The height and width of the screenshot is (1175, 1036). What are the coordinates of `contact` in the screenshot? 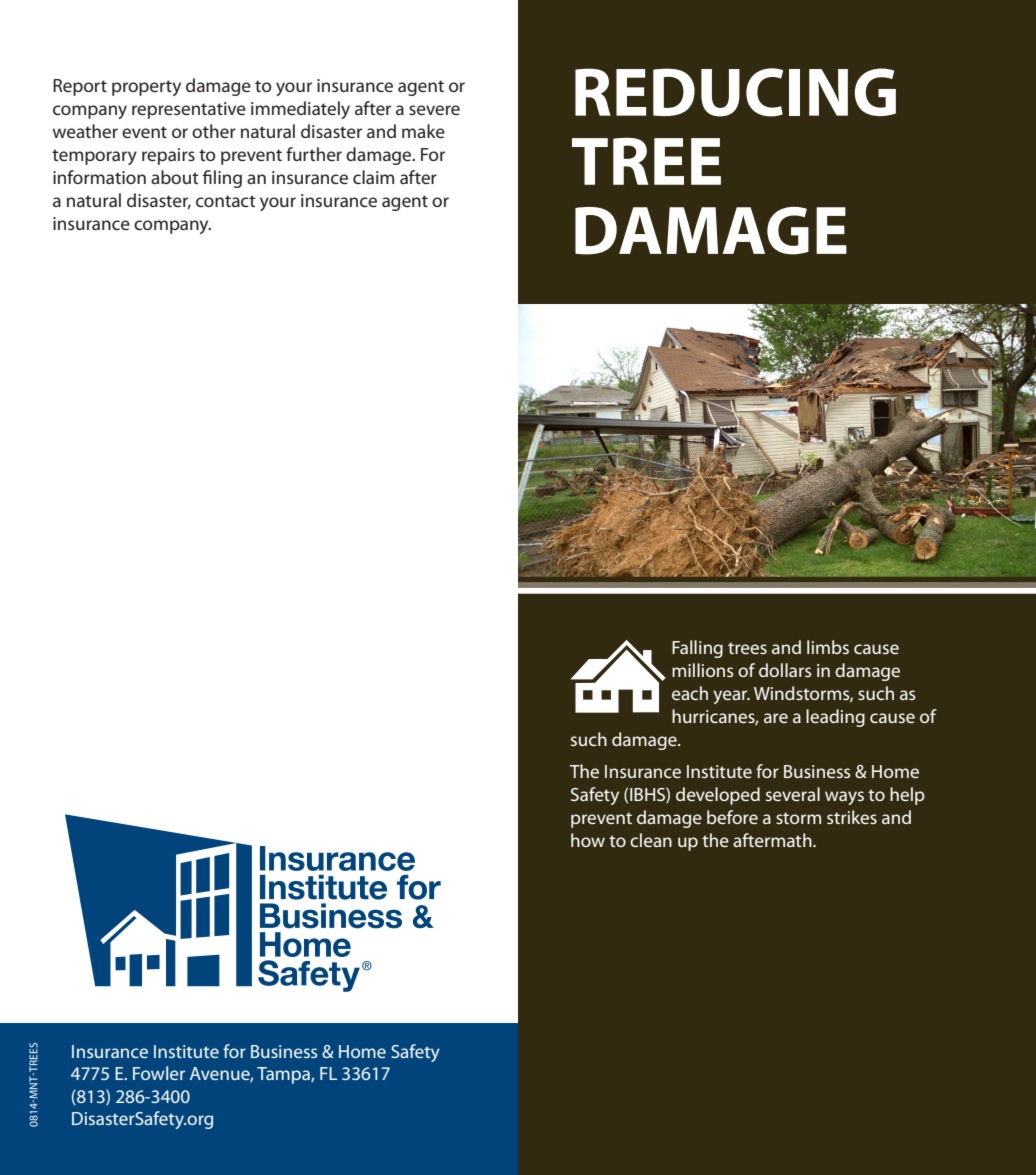 It's located at (226, 201).
